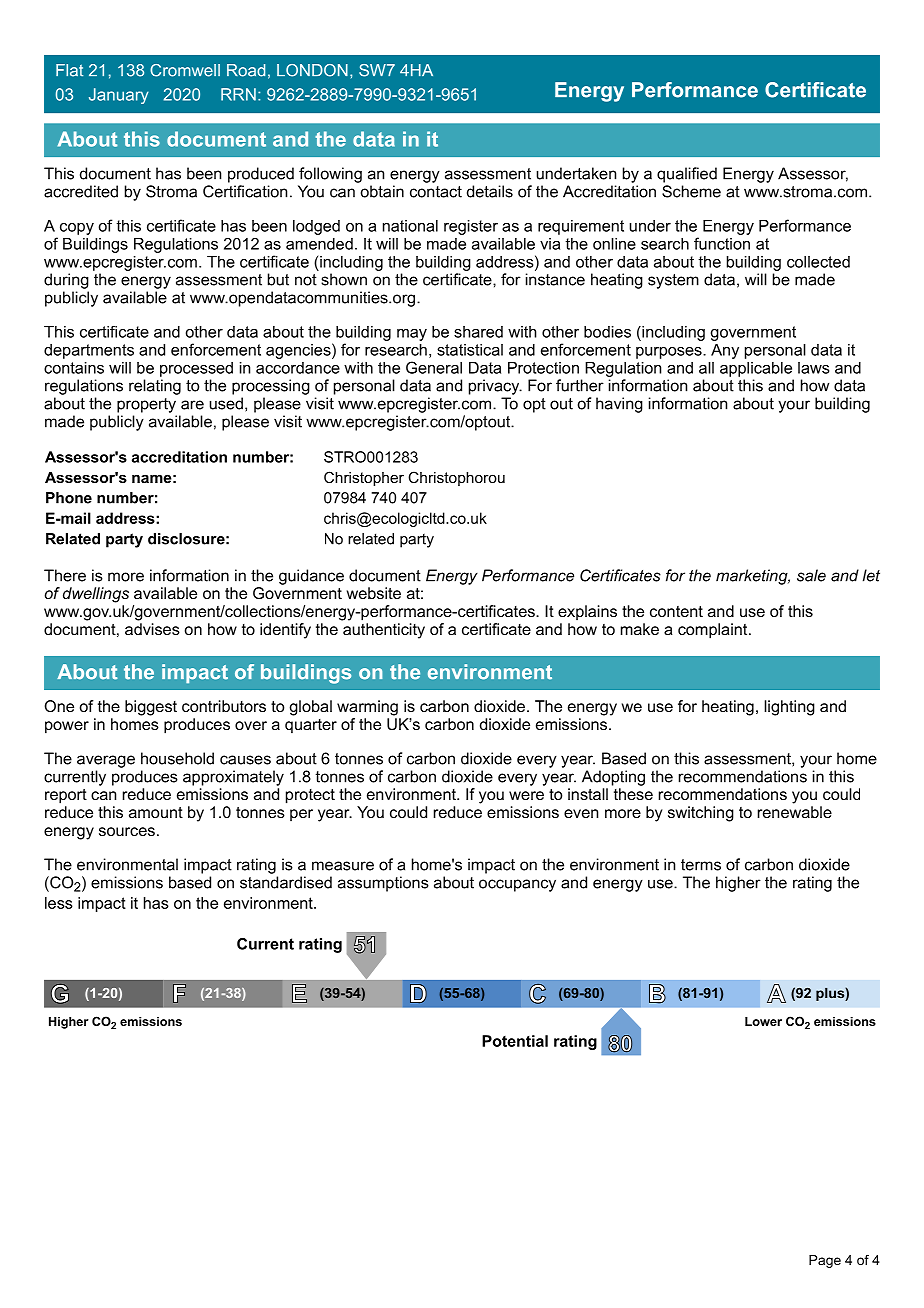 This image has height=1308, width=924. I want to click on less, so click(59, 903).
